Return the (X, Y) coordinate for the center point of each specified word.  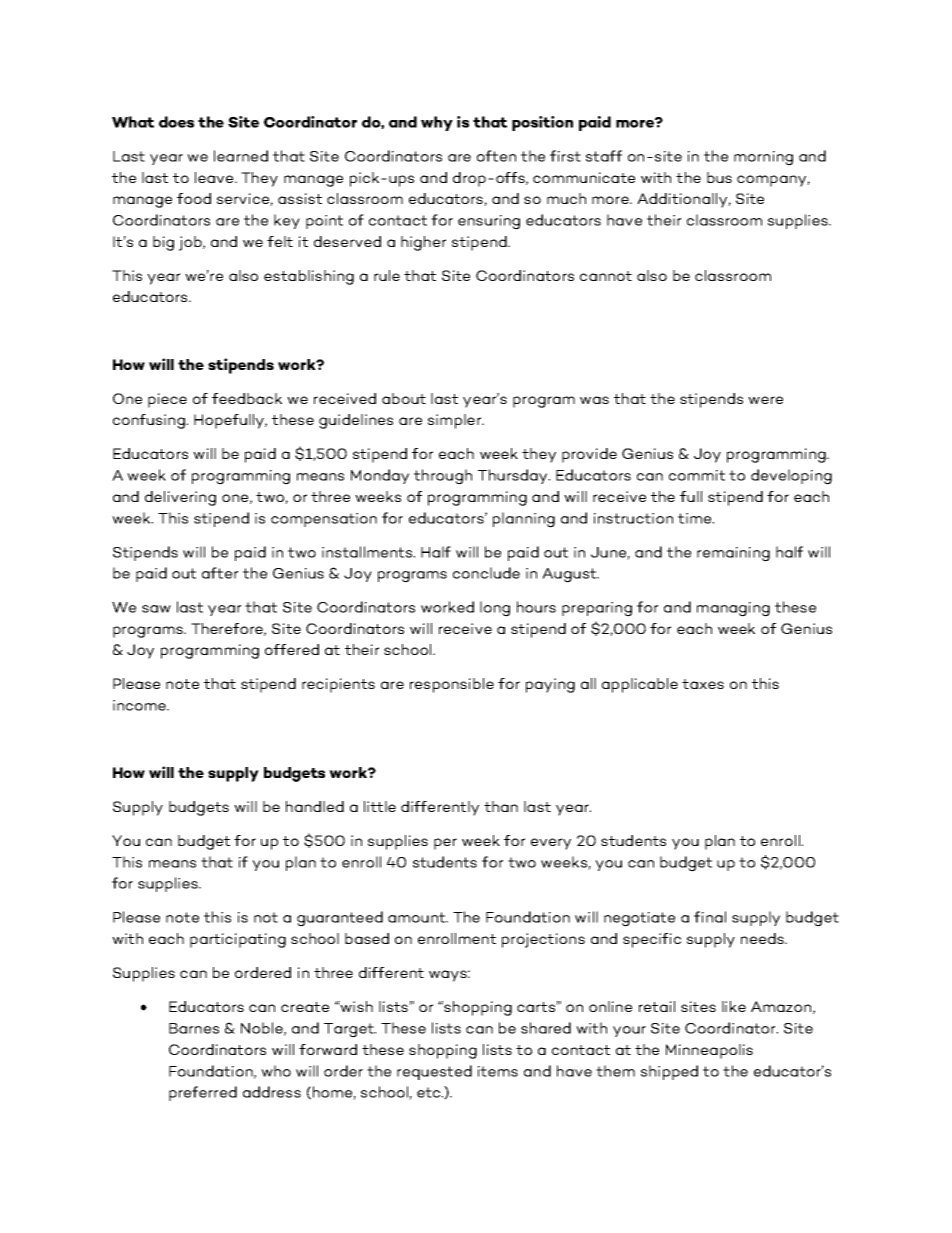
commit (697, 475)
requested (434, 1072)
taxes (703, 684)
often (496, 156)
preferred (203, 1093)
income (141, 705)
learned (241, 156)
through (443, 477)
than (501, 806)
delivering (180, 498)
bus (719, 177)
